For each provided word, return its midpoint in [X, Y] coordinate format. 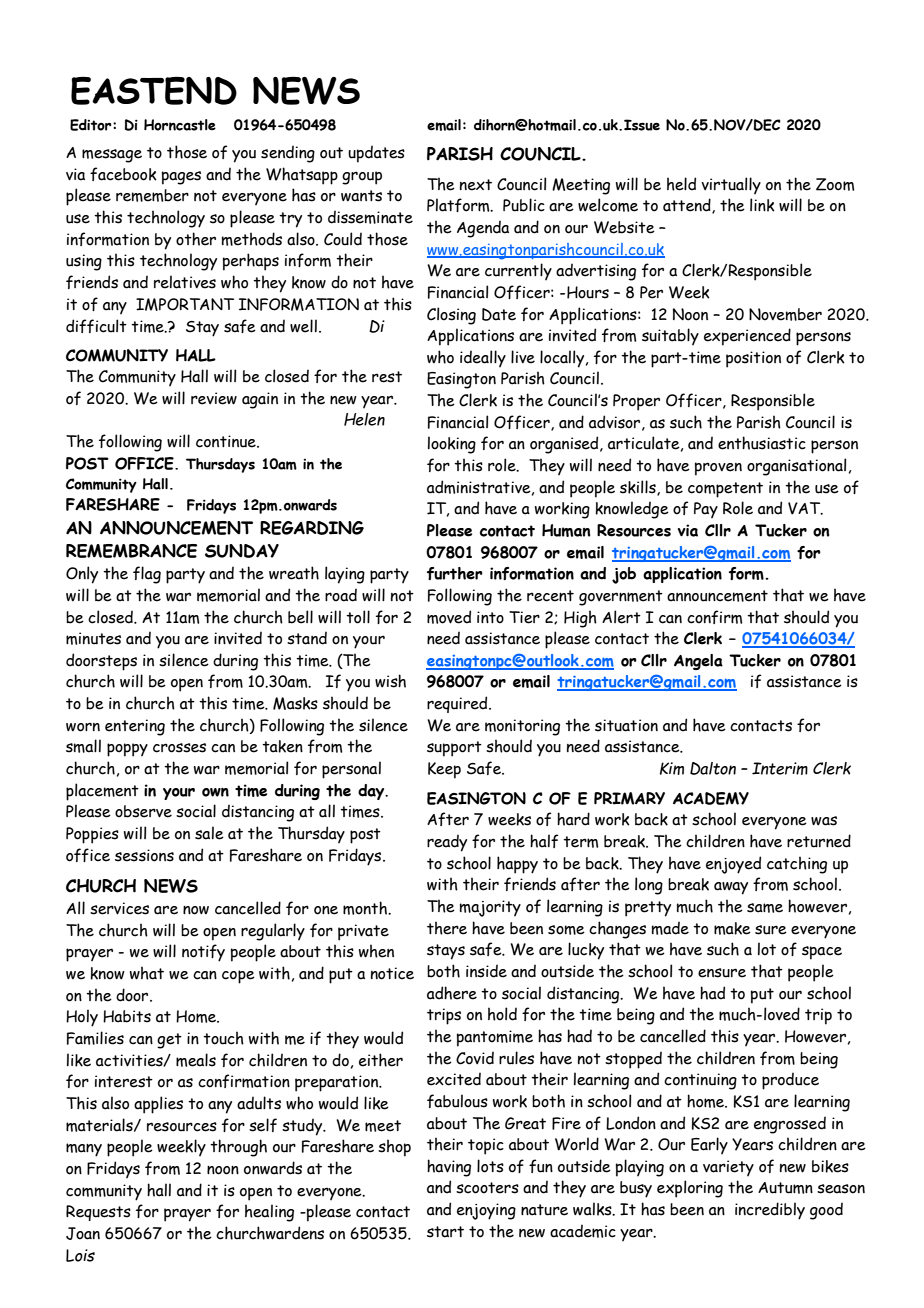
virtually [731, 185]
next [476, 185]
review [214, 398]
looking [452, 445]
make [732, 928]
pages [181, 178]
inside [486, 971]
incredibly [770, 1211]
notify [203, 953]
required [458, 704]
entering [135, 727]
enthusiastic [762, 443]
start [445, 1232]
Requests [98, 1213]
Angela [698, 662]
